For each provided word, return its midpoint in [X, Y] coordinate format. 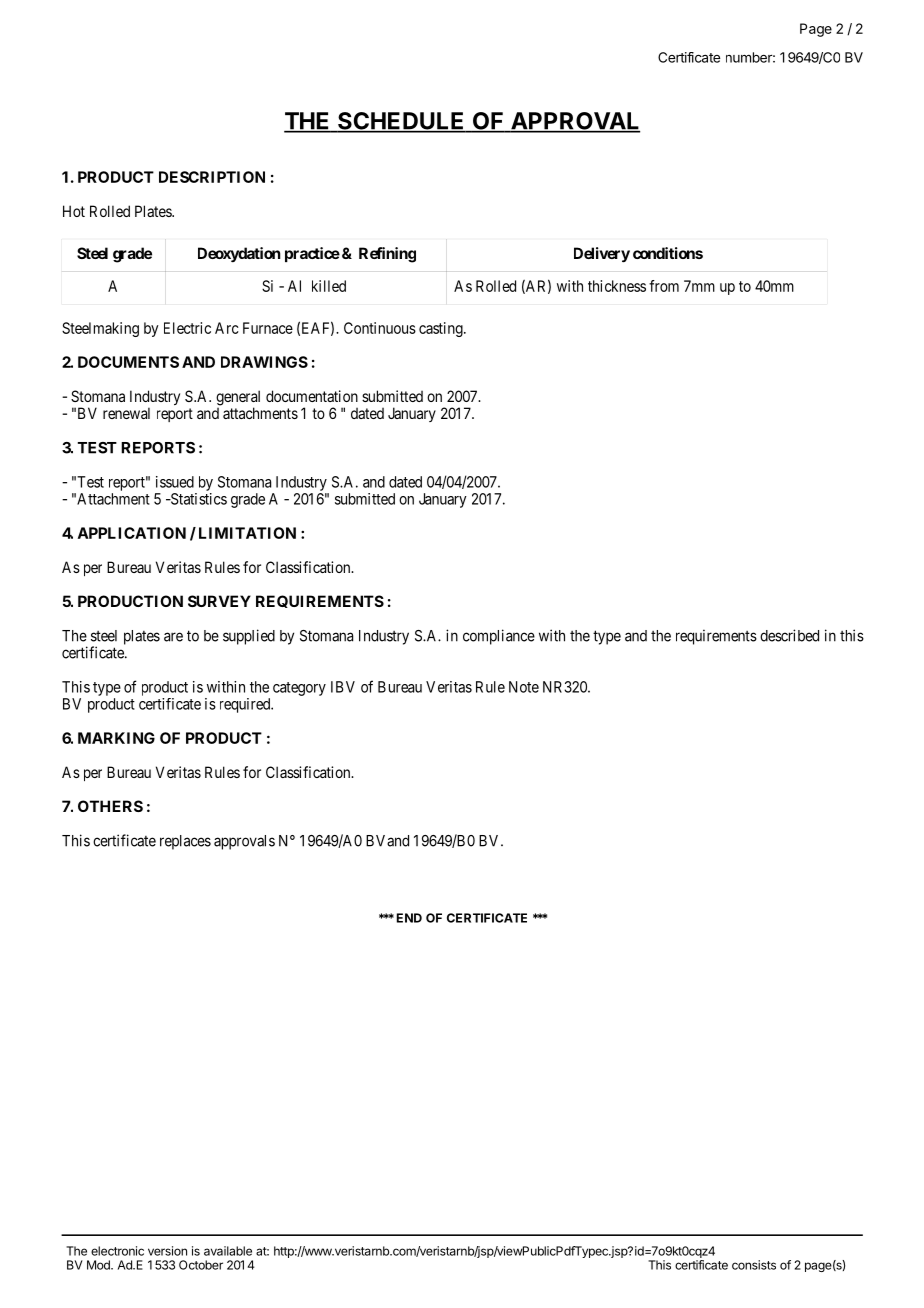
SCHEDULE [401, 122]
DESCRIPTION [212, 177]
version [167, 1251]
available [228, 1251]
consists [754, 1265]
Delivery [602, 255]
